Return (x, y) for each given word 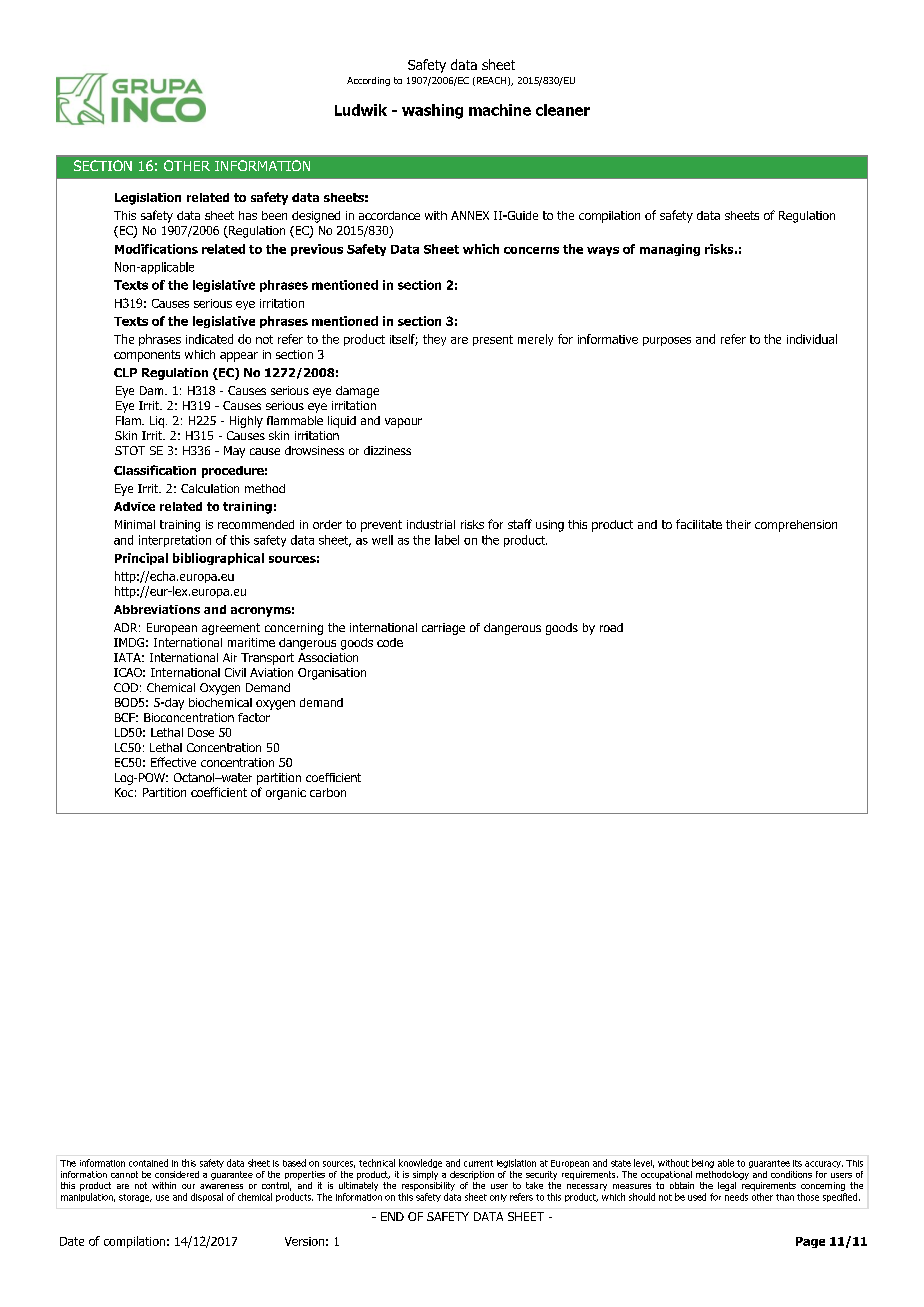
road (611, 627)
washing (432, 111)
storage (135, 1198)
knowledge (420, 1163)
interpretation (175, 541)
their (738, 524)
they (434, 340)
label (447, 540)
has (248, 215)
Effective (173, 762)
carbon (328, 792)
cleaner (563, 110)
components (147, 356)
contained (148, 1163)
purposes (667, 341)
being (703, 1163)
